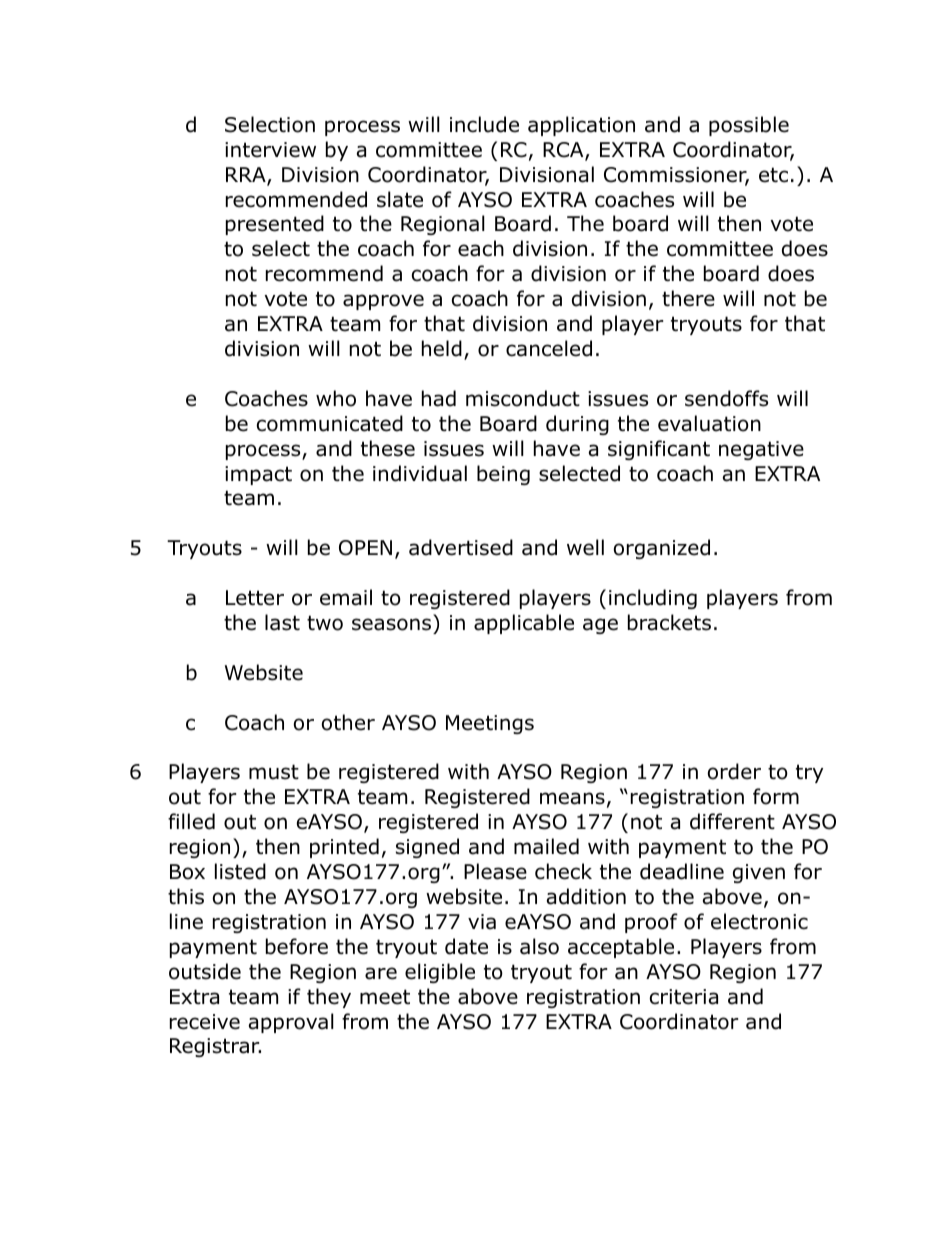 This screenshot has height=1233, width=952. I want to click on order, so click(734, 771).
